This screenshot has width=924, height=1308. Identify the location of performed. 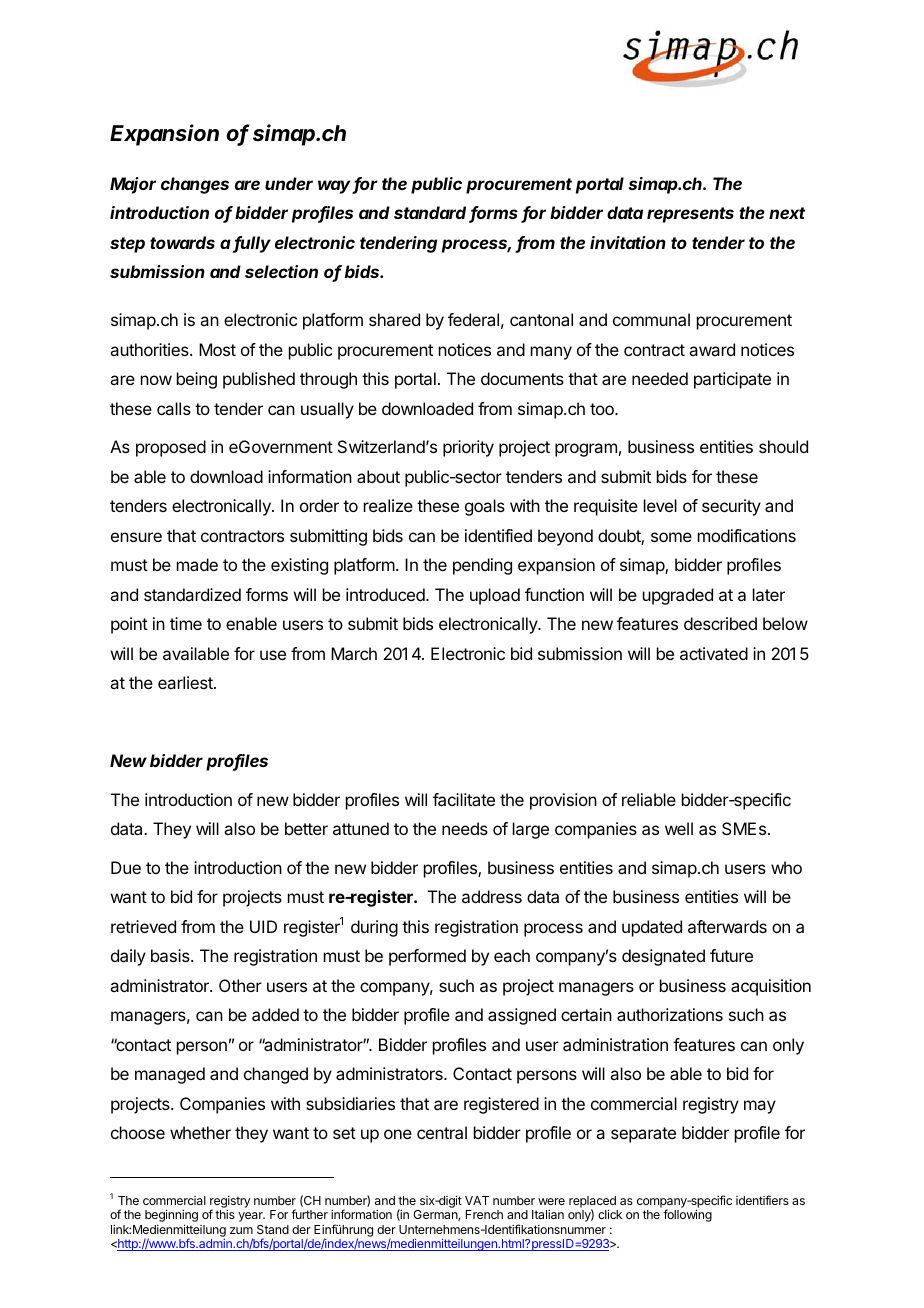
(427, 957).
